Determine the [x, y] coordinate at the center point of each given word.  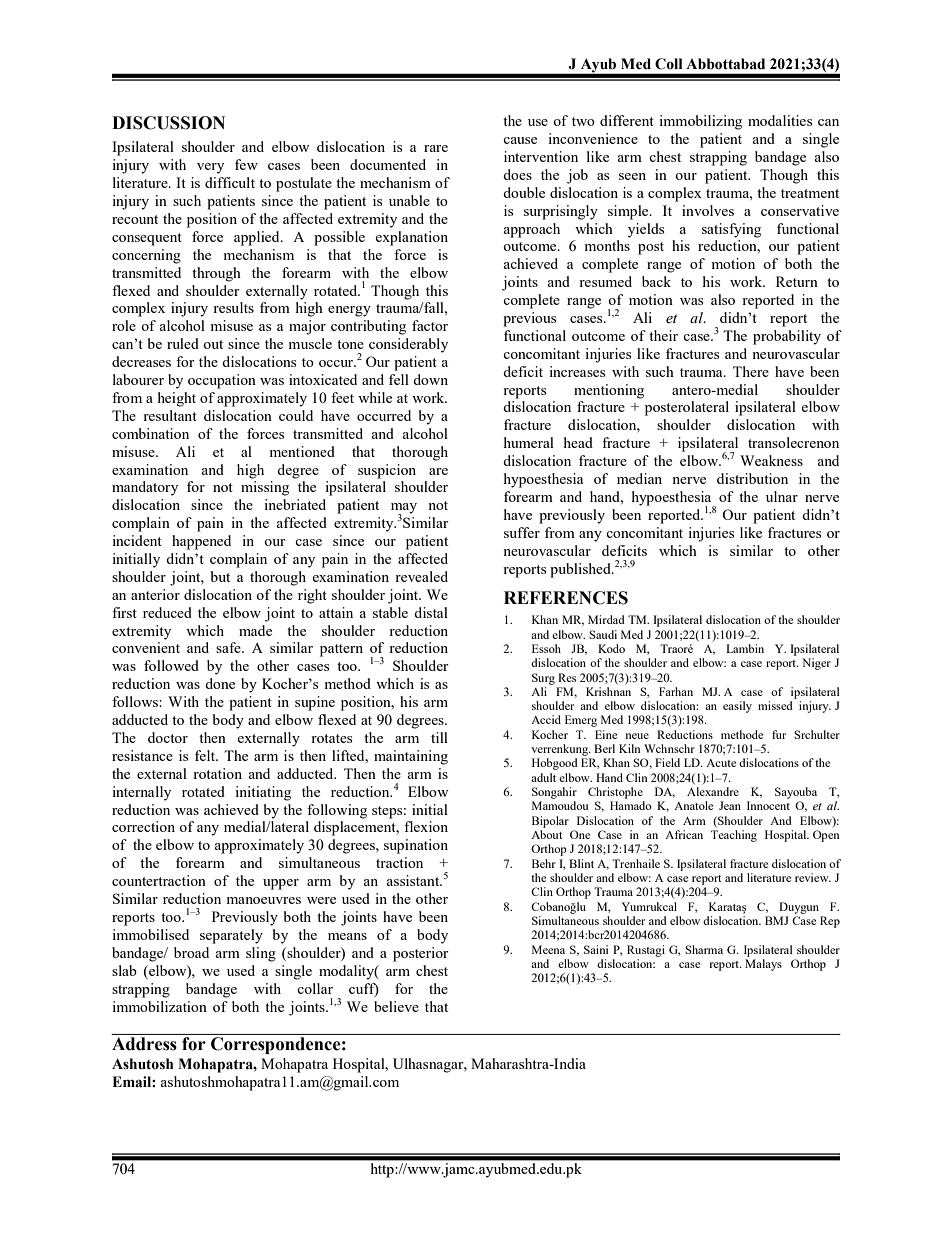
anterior [155, 594]
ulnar [782, 496]
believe [396, 1006]
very [210, 168]
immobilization [160, 1006]
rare [436, 148]
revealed [421, 576]
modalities [780, 120]
